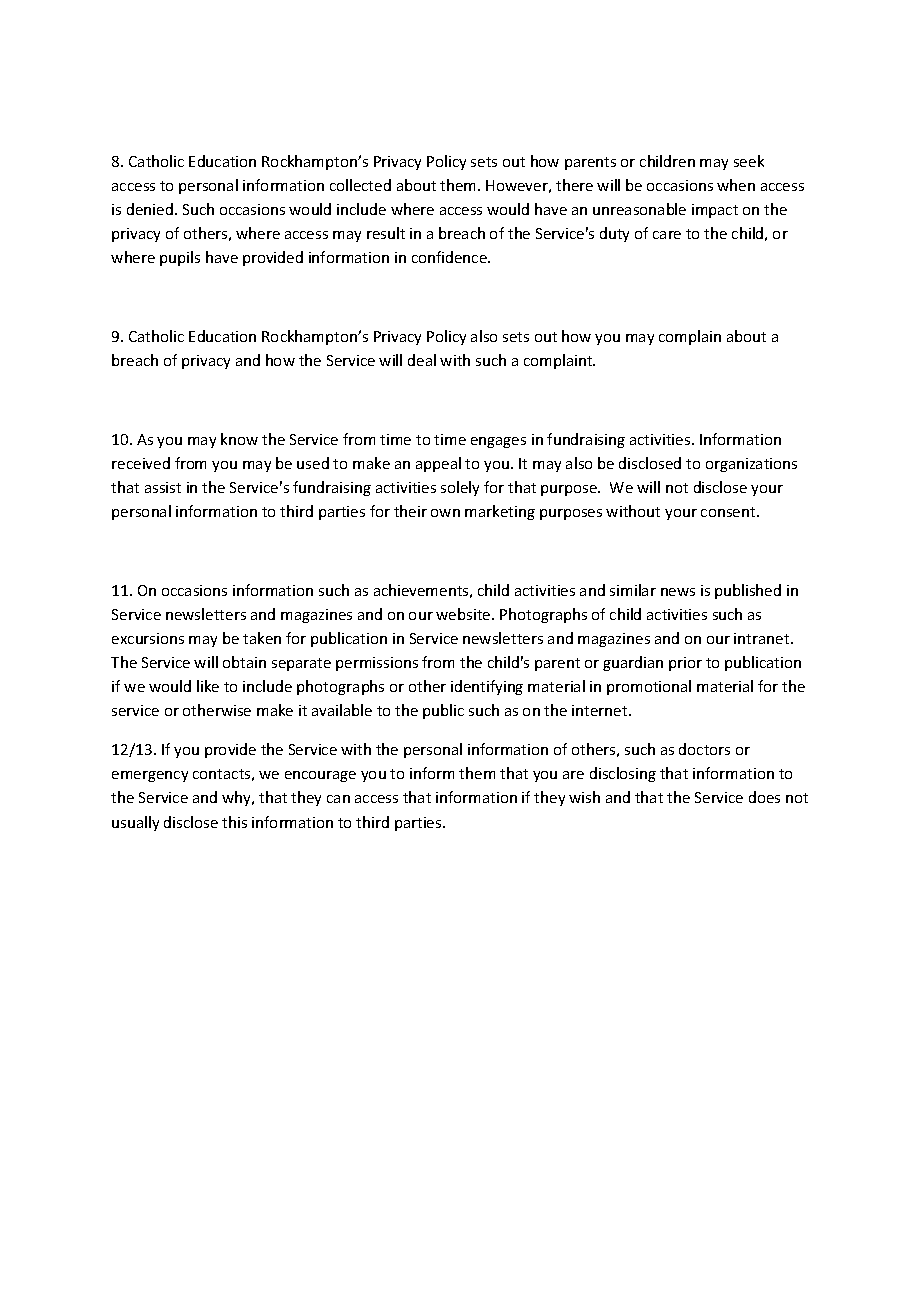 Image resolution: width=924 pixels, height=1308 pixels. I want to click on collected, so click(360, 185).
